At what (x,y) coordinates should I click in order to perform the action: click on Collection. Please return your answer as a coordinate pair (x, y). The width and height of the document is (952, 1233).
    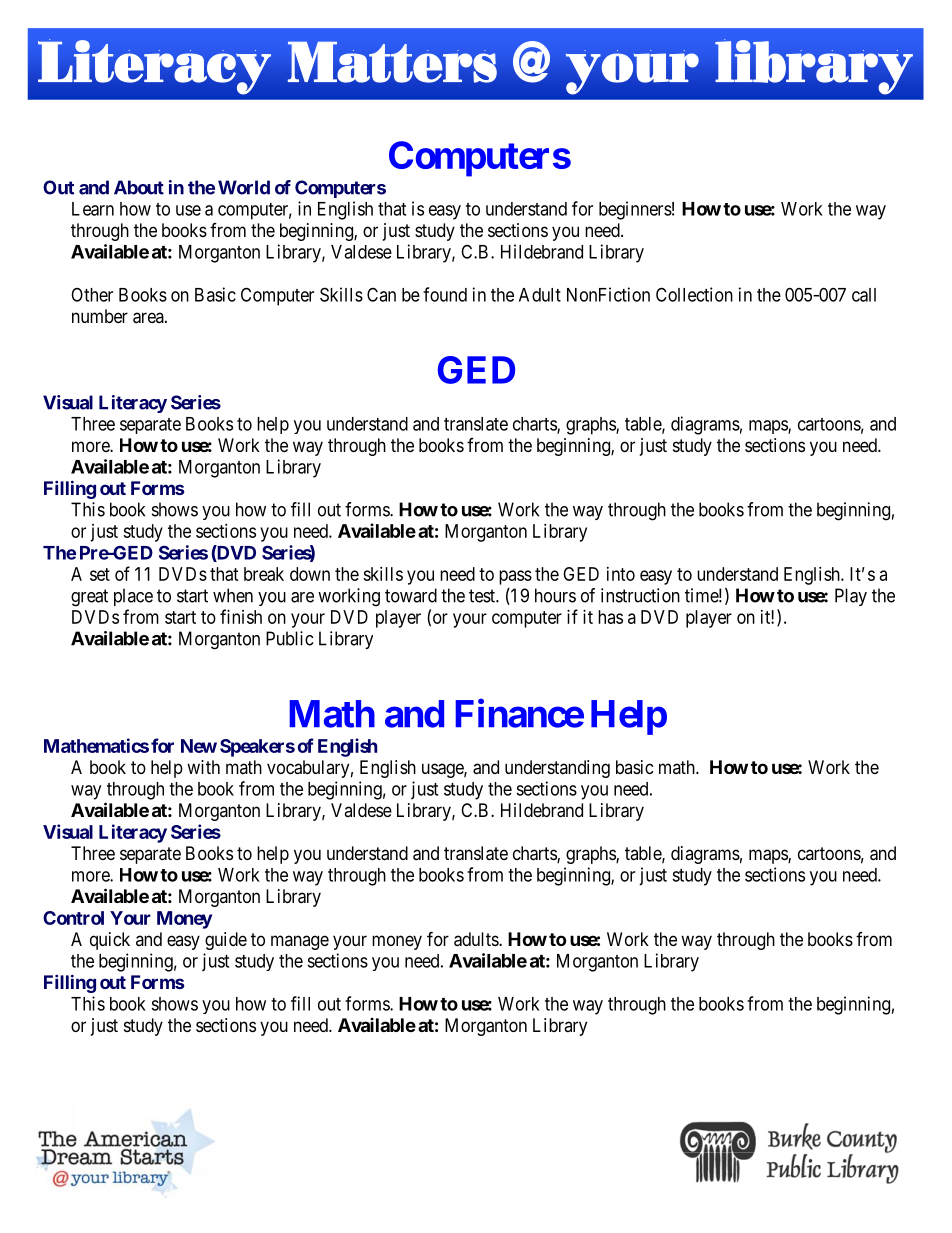
    Looking at the image, I should click on (694, 294).
